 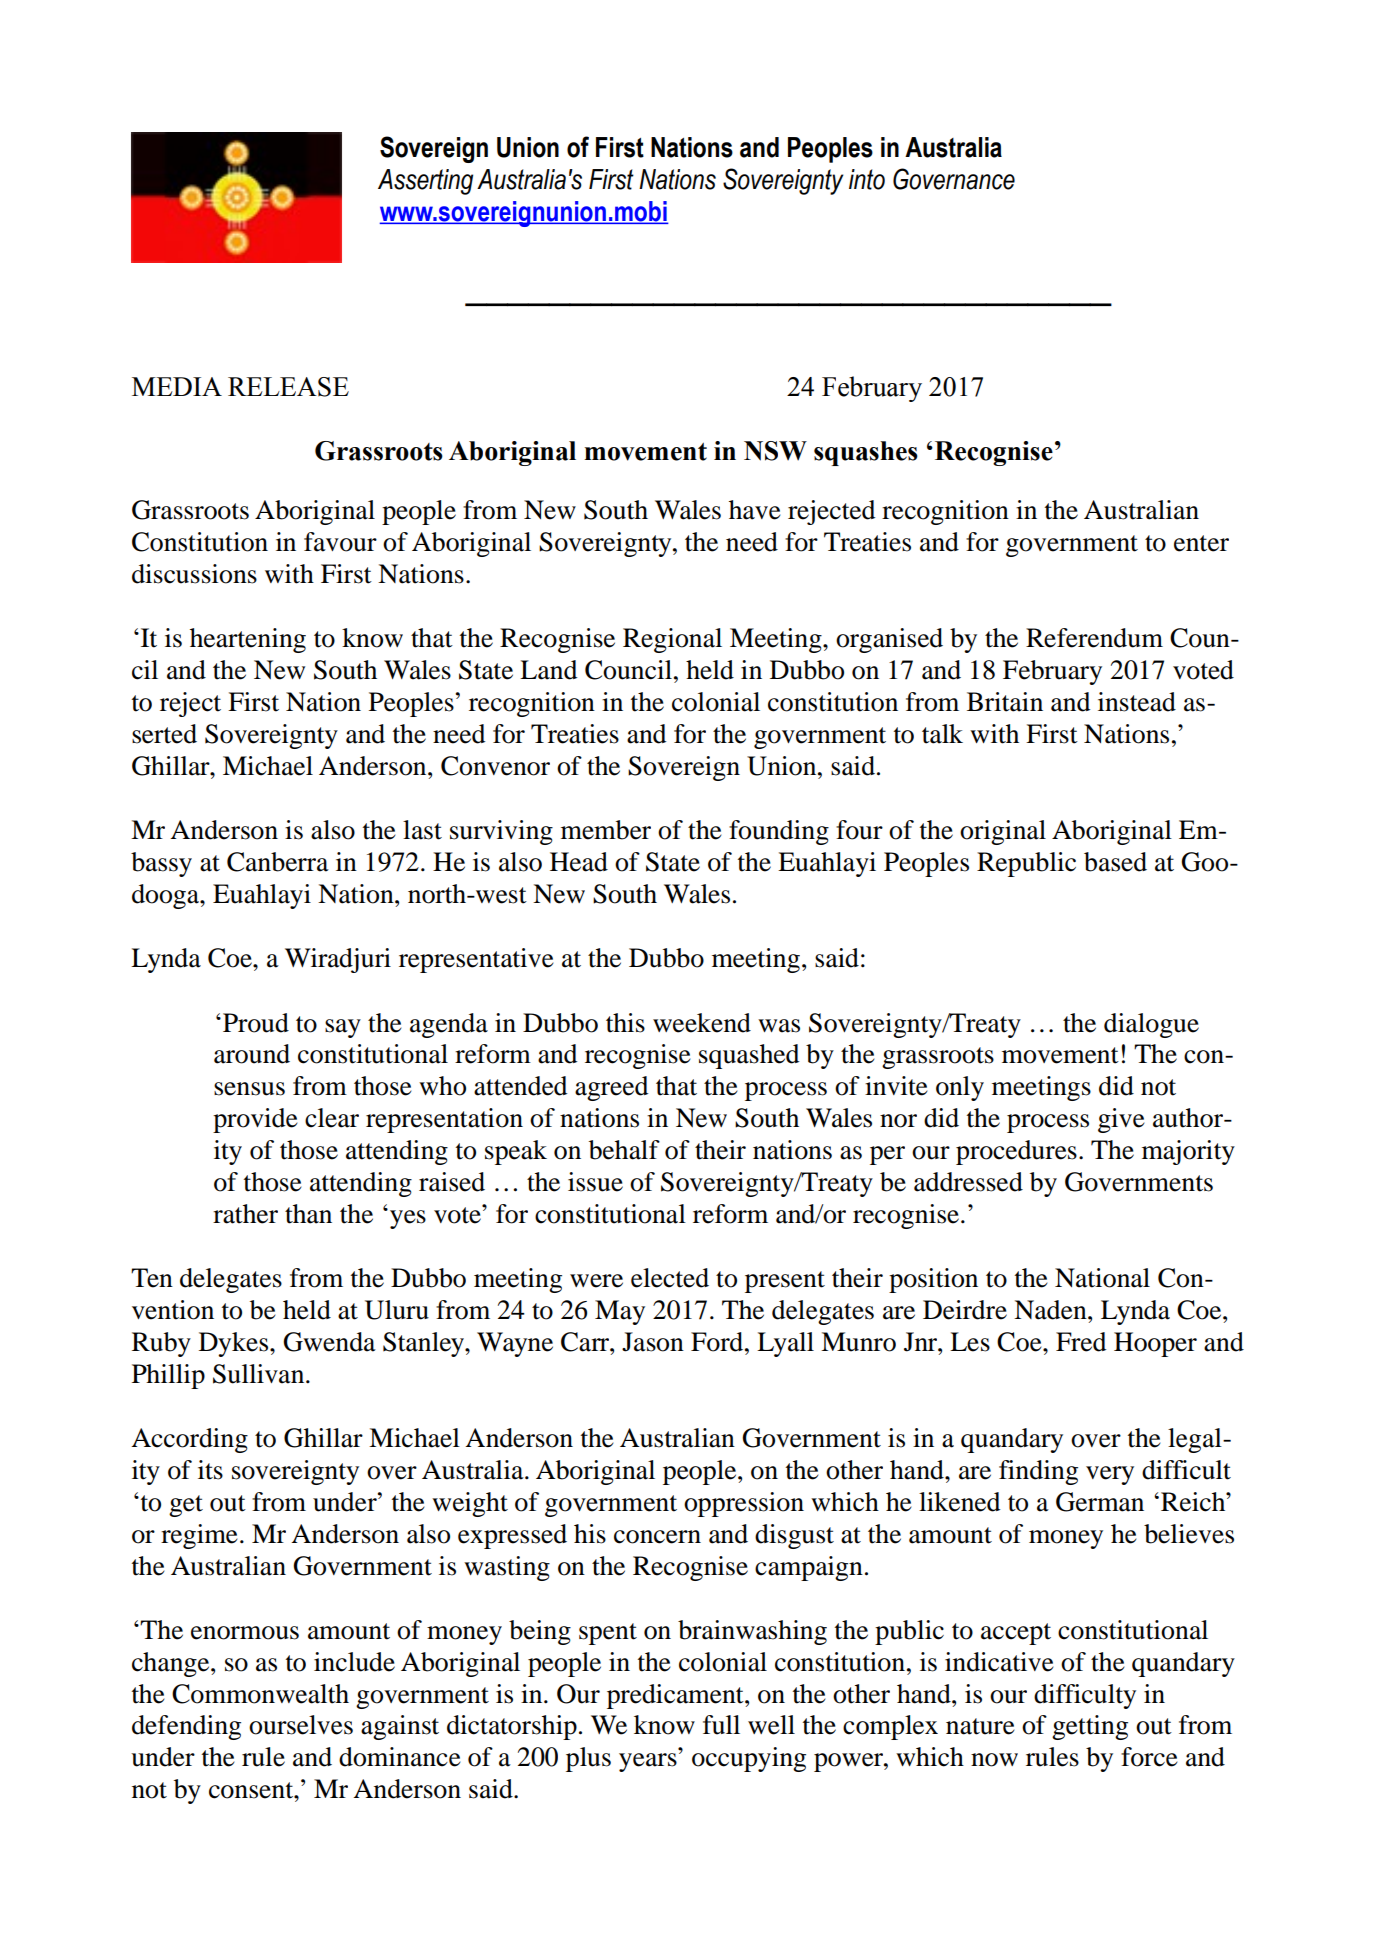 What do you see at coordinates (867, 179) in the screenshot?
I see `into` at bounding box center [867, 179].
